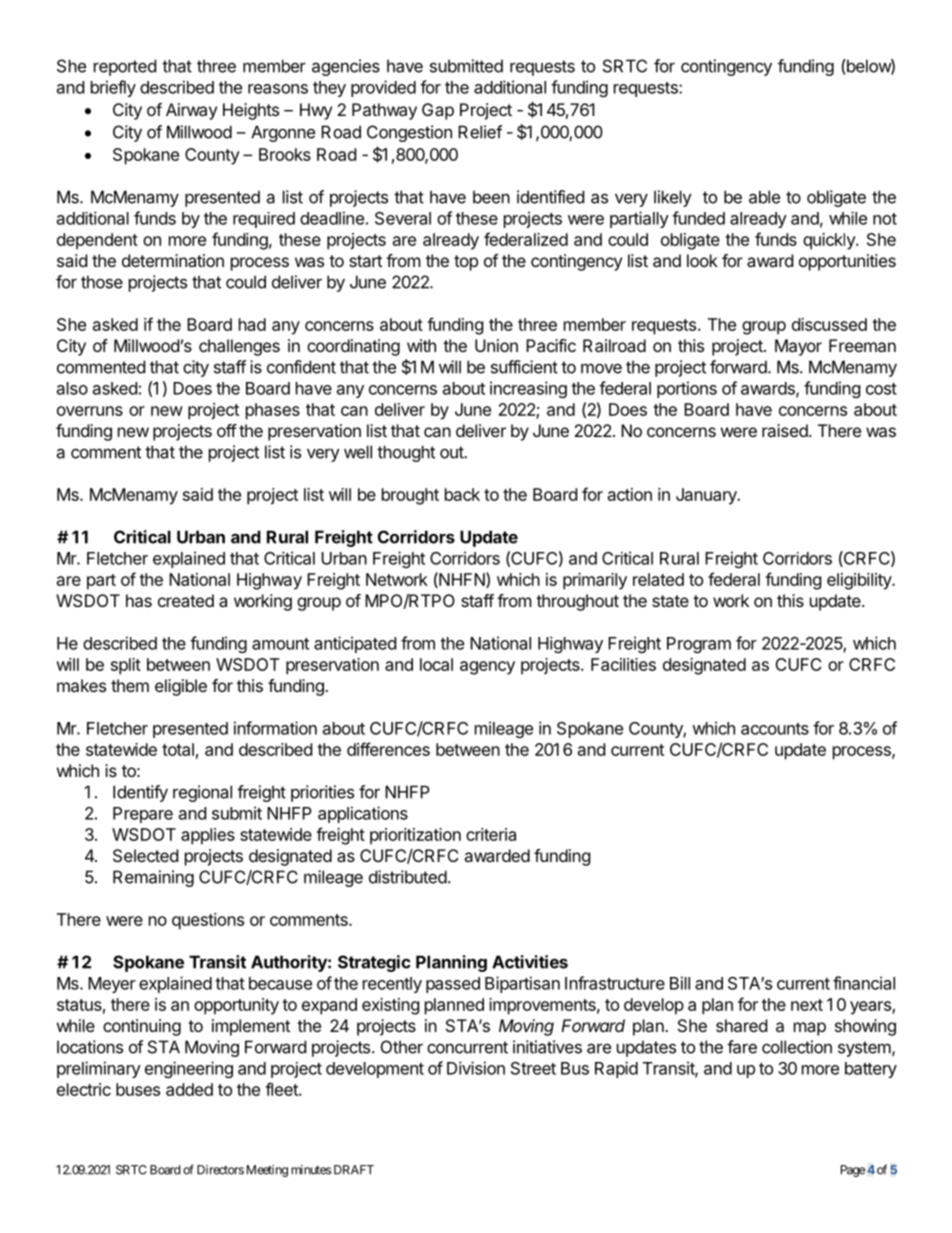  What do you see at coordinates (491, 834) in the page?
I see `criteria` at bounding box center [491, 834].
